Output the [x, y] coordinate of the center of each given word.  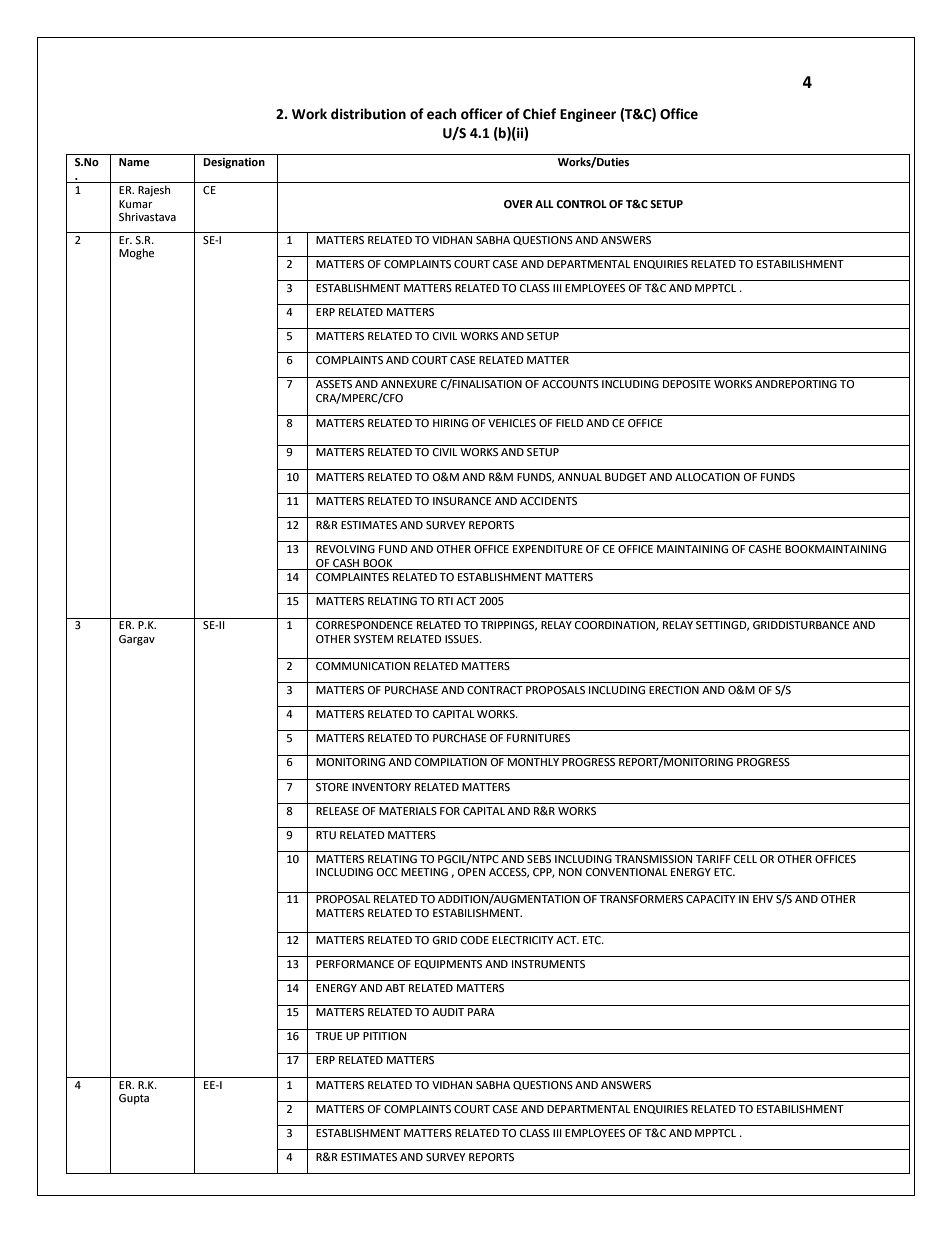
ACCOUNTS [570, 384]
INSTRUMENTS [548, 964]
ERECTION [674, 690]
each [442, 114]
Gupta [134, 1099]
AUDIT [448, 1012]
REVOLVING [345, 549]
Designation [234, 163]
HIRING [450, 423]
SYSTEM [373, 639]
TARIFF [713, 859]
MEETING [424, 872]
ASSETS [334, 384]
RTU [326, 835]
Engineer [588, 115]
